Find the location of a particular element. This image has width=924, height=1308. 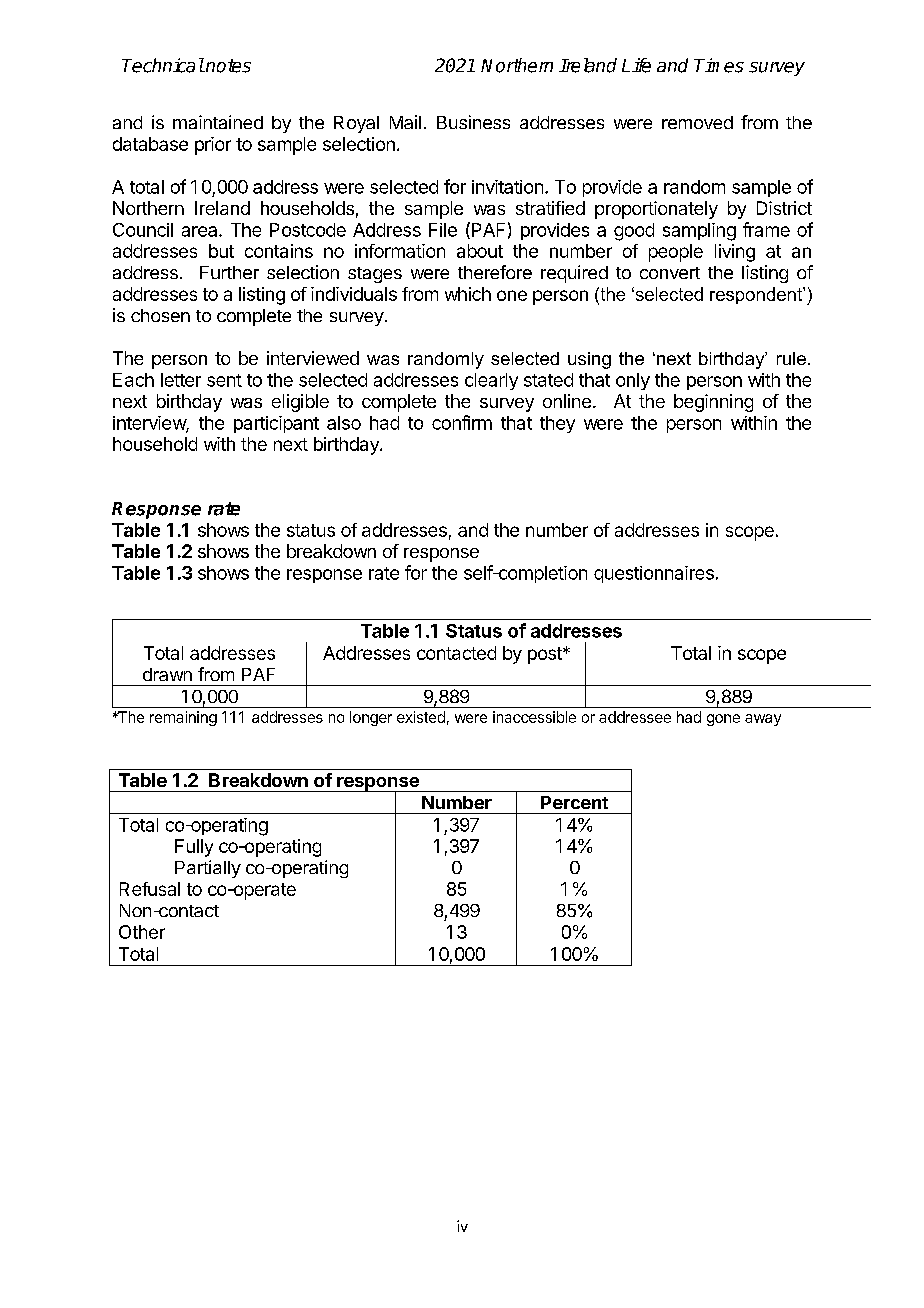

Partially is located at coordinates (208, 869).
